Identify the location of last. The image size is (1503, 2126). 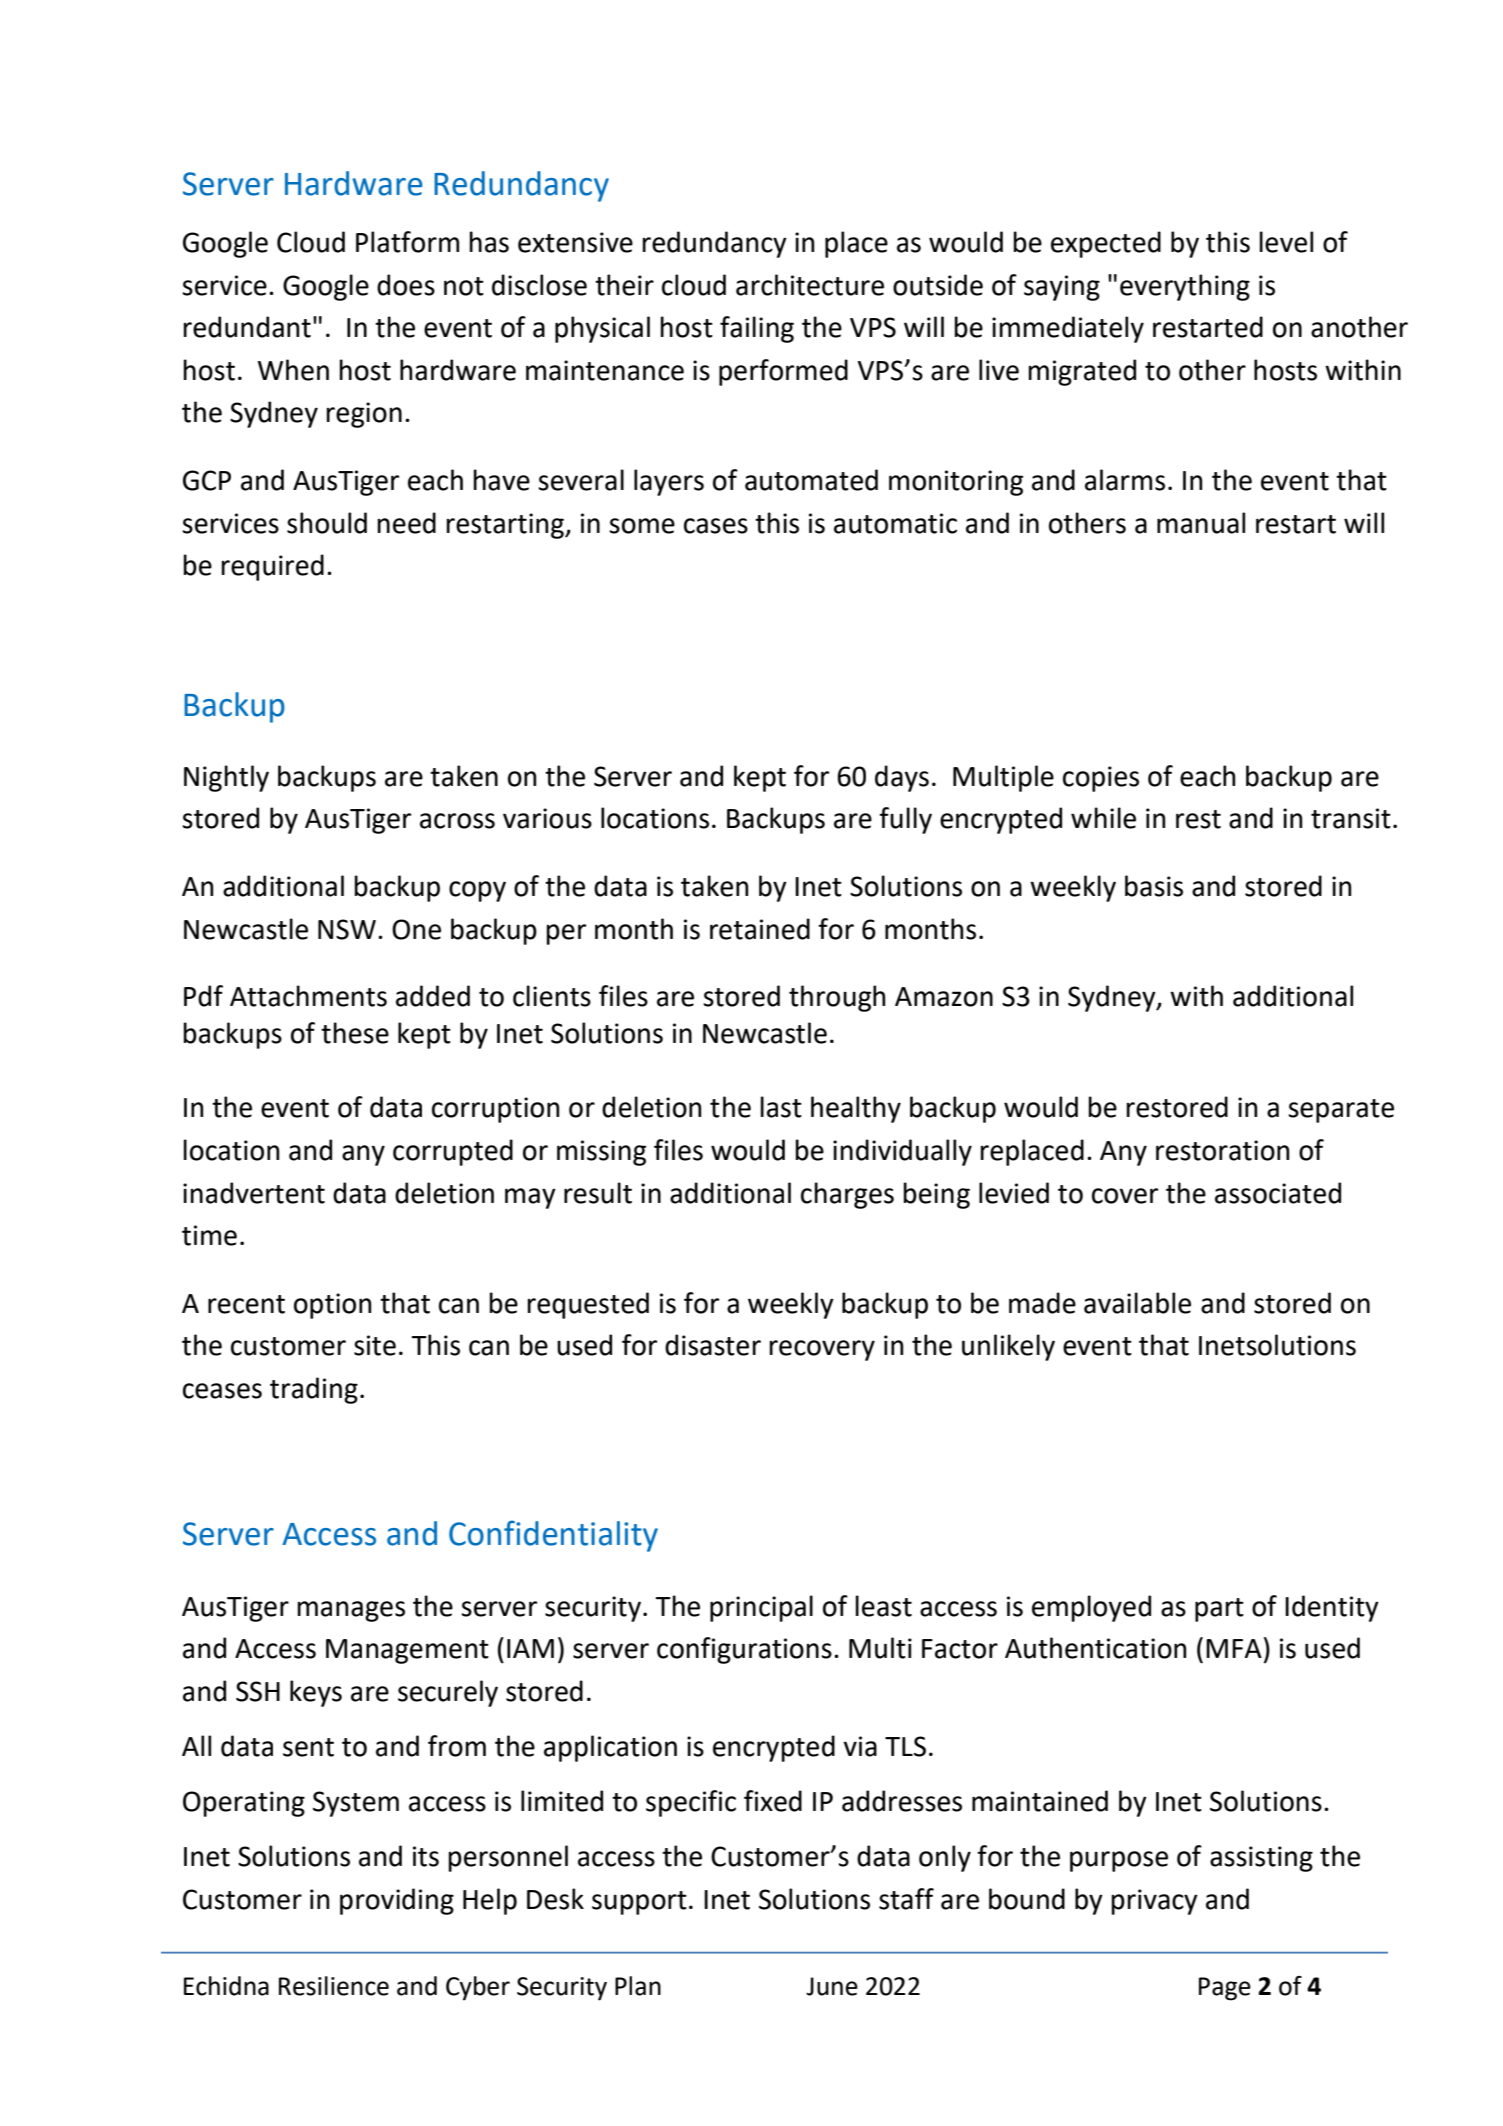
(781, 1107).
